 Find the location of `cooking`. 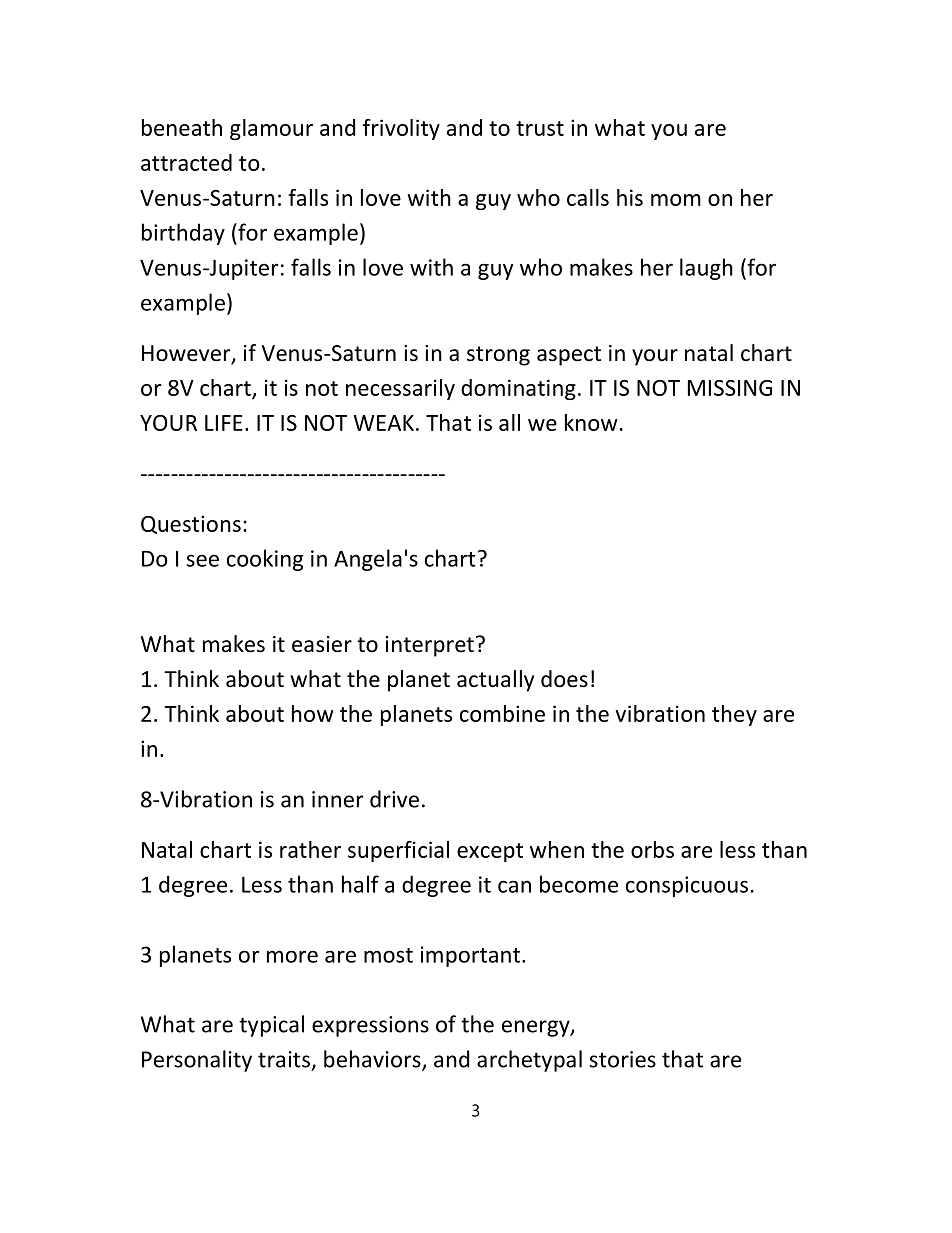

cooking is located at coordinates (265, 560).
